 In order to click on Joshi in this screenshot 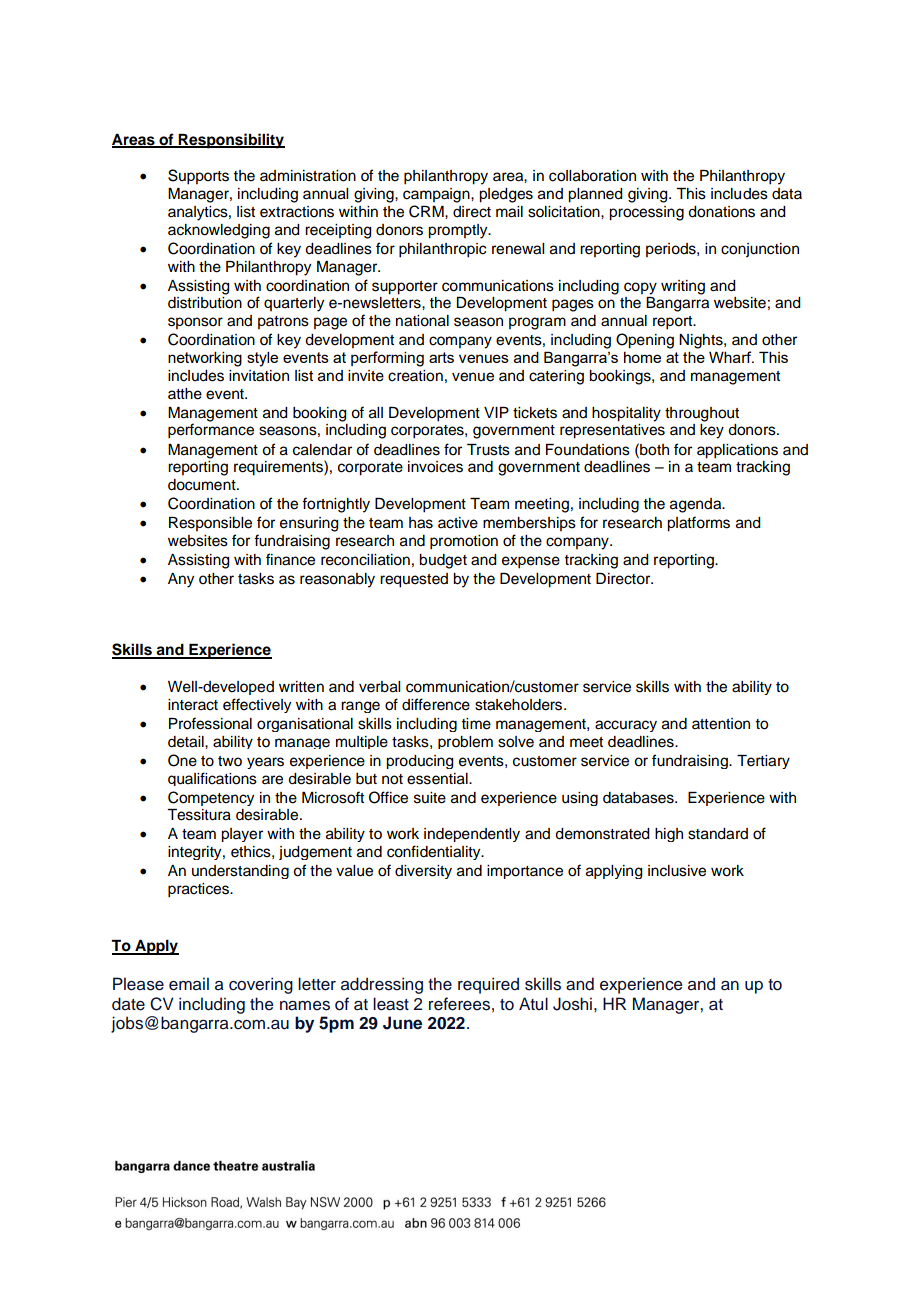, I will do `click(572, 1004)`.
